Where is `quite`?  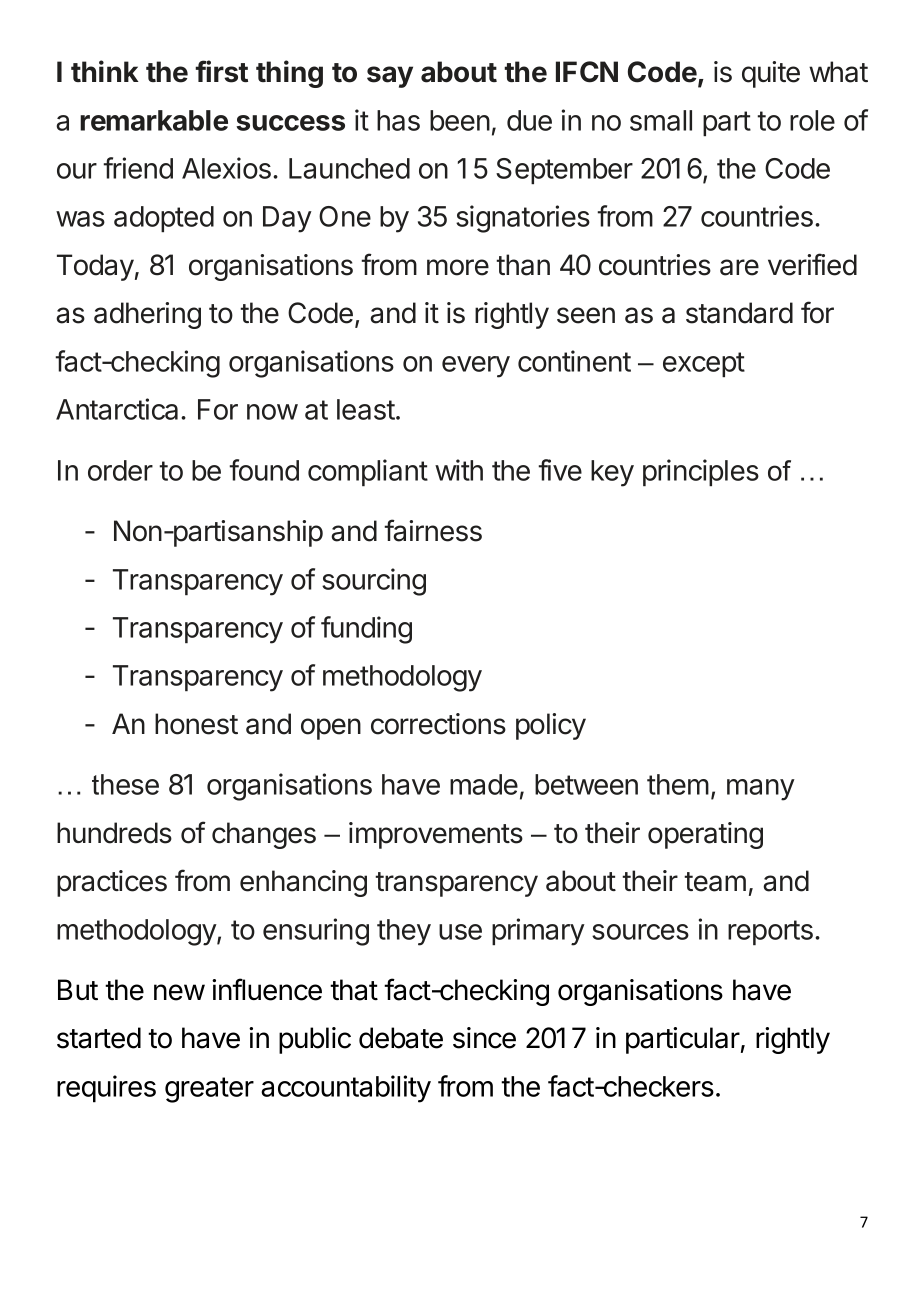
quite is located at coordinates (771, 74).
